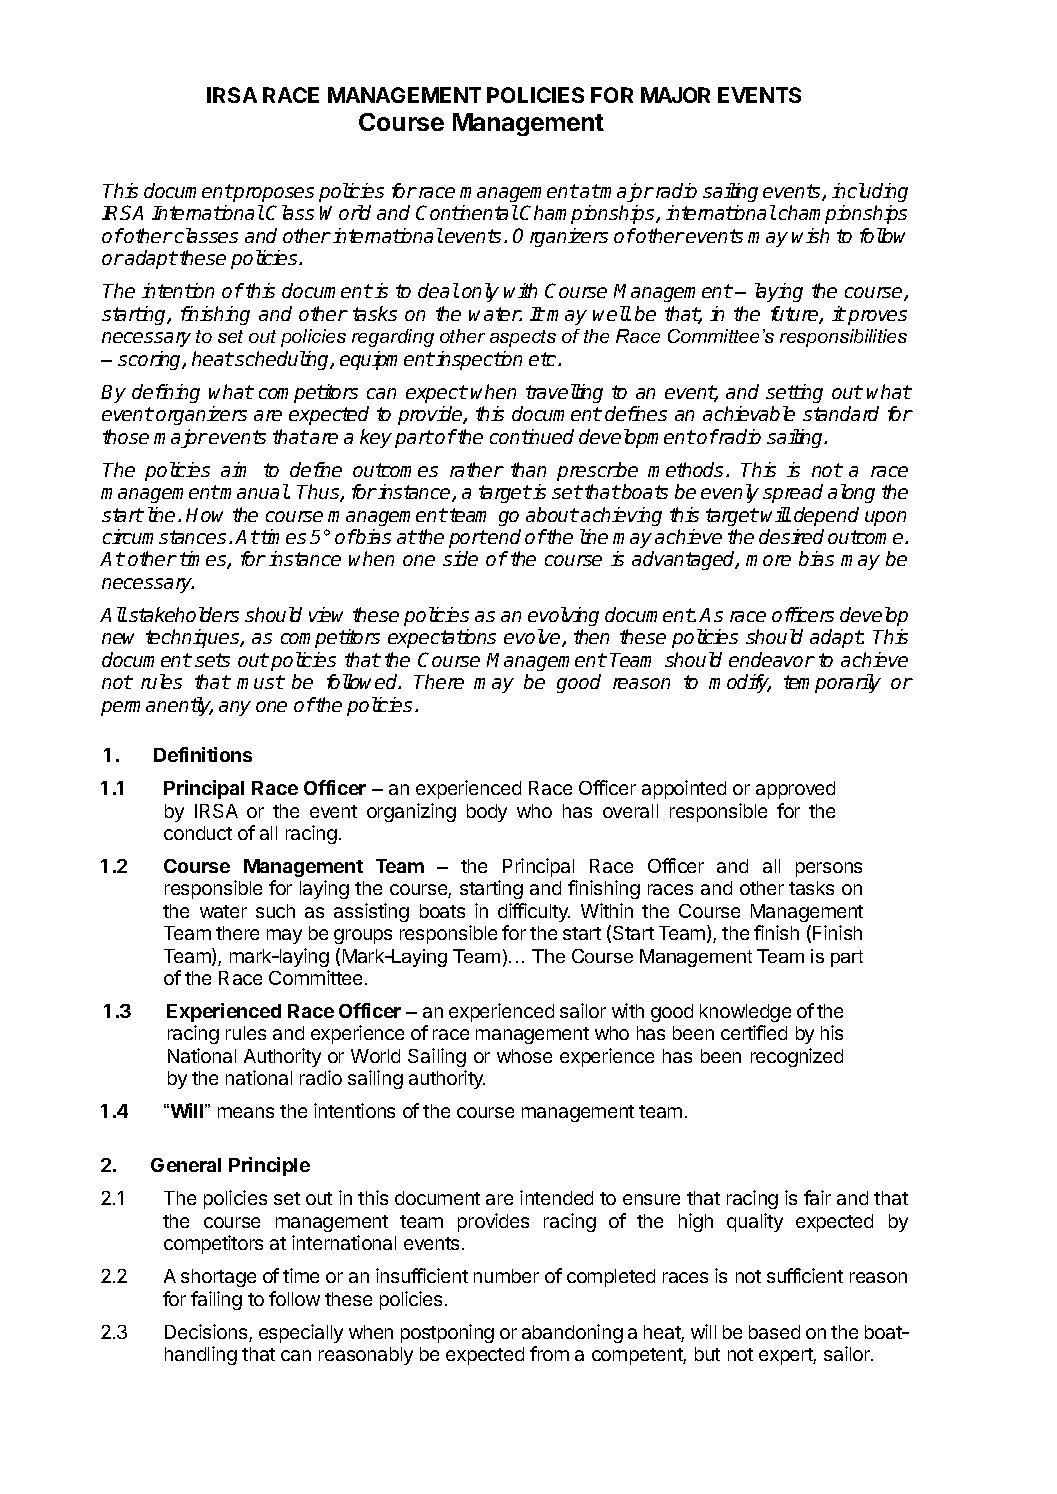 Image resolution: width=1057 pixels, height=1494 pixels. What do you see at coordinates (774, 1332) in the page?
I see `based` at bounding box center [774, 1332].
